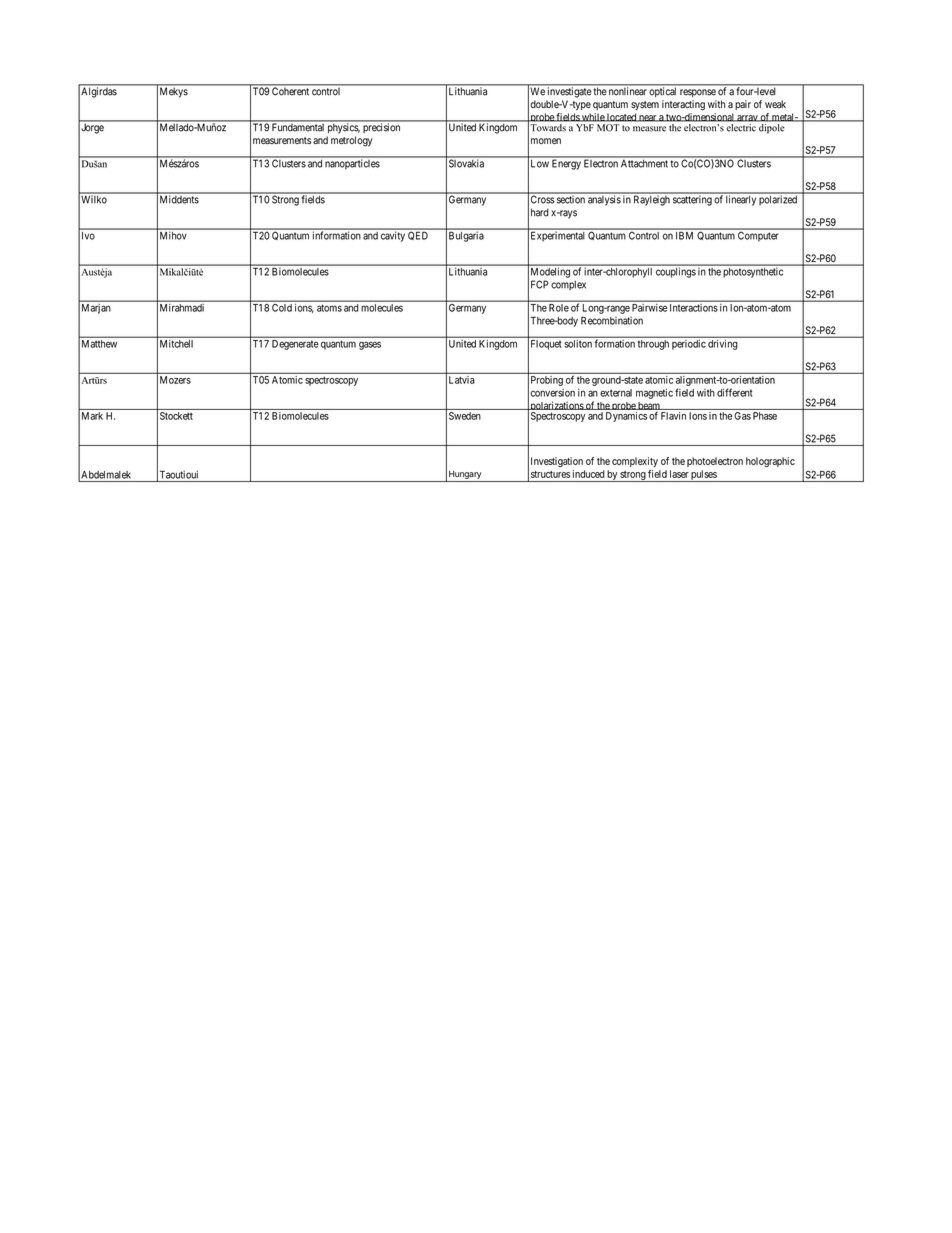 The width and height of the document is (952, 1233). Describe the element at coordinates (352, 141) in the document. I see `metrology` at that location.
